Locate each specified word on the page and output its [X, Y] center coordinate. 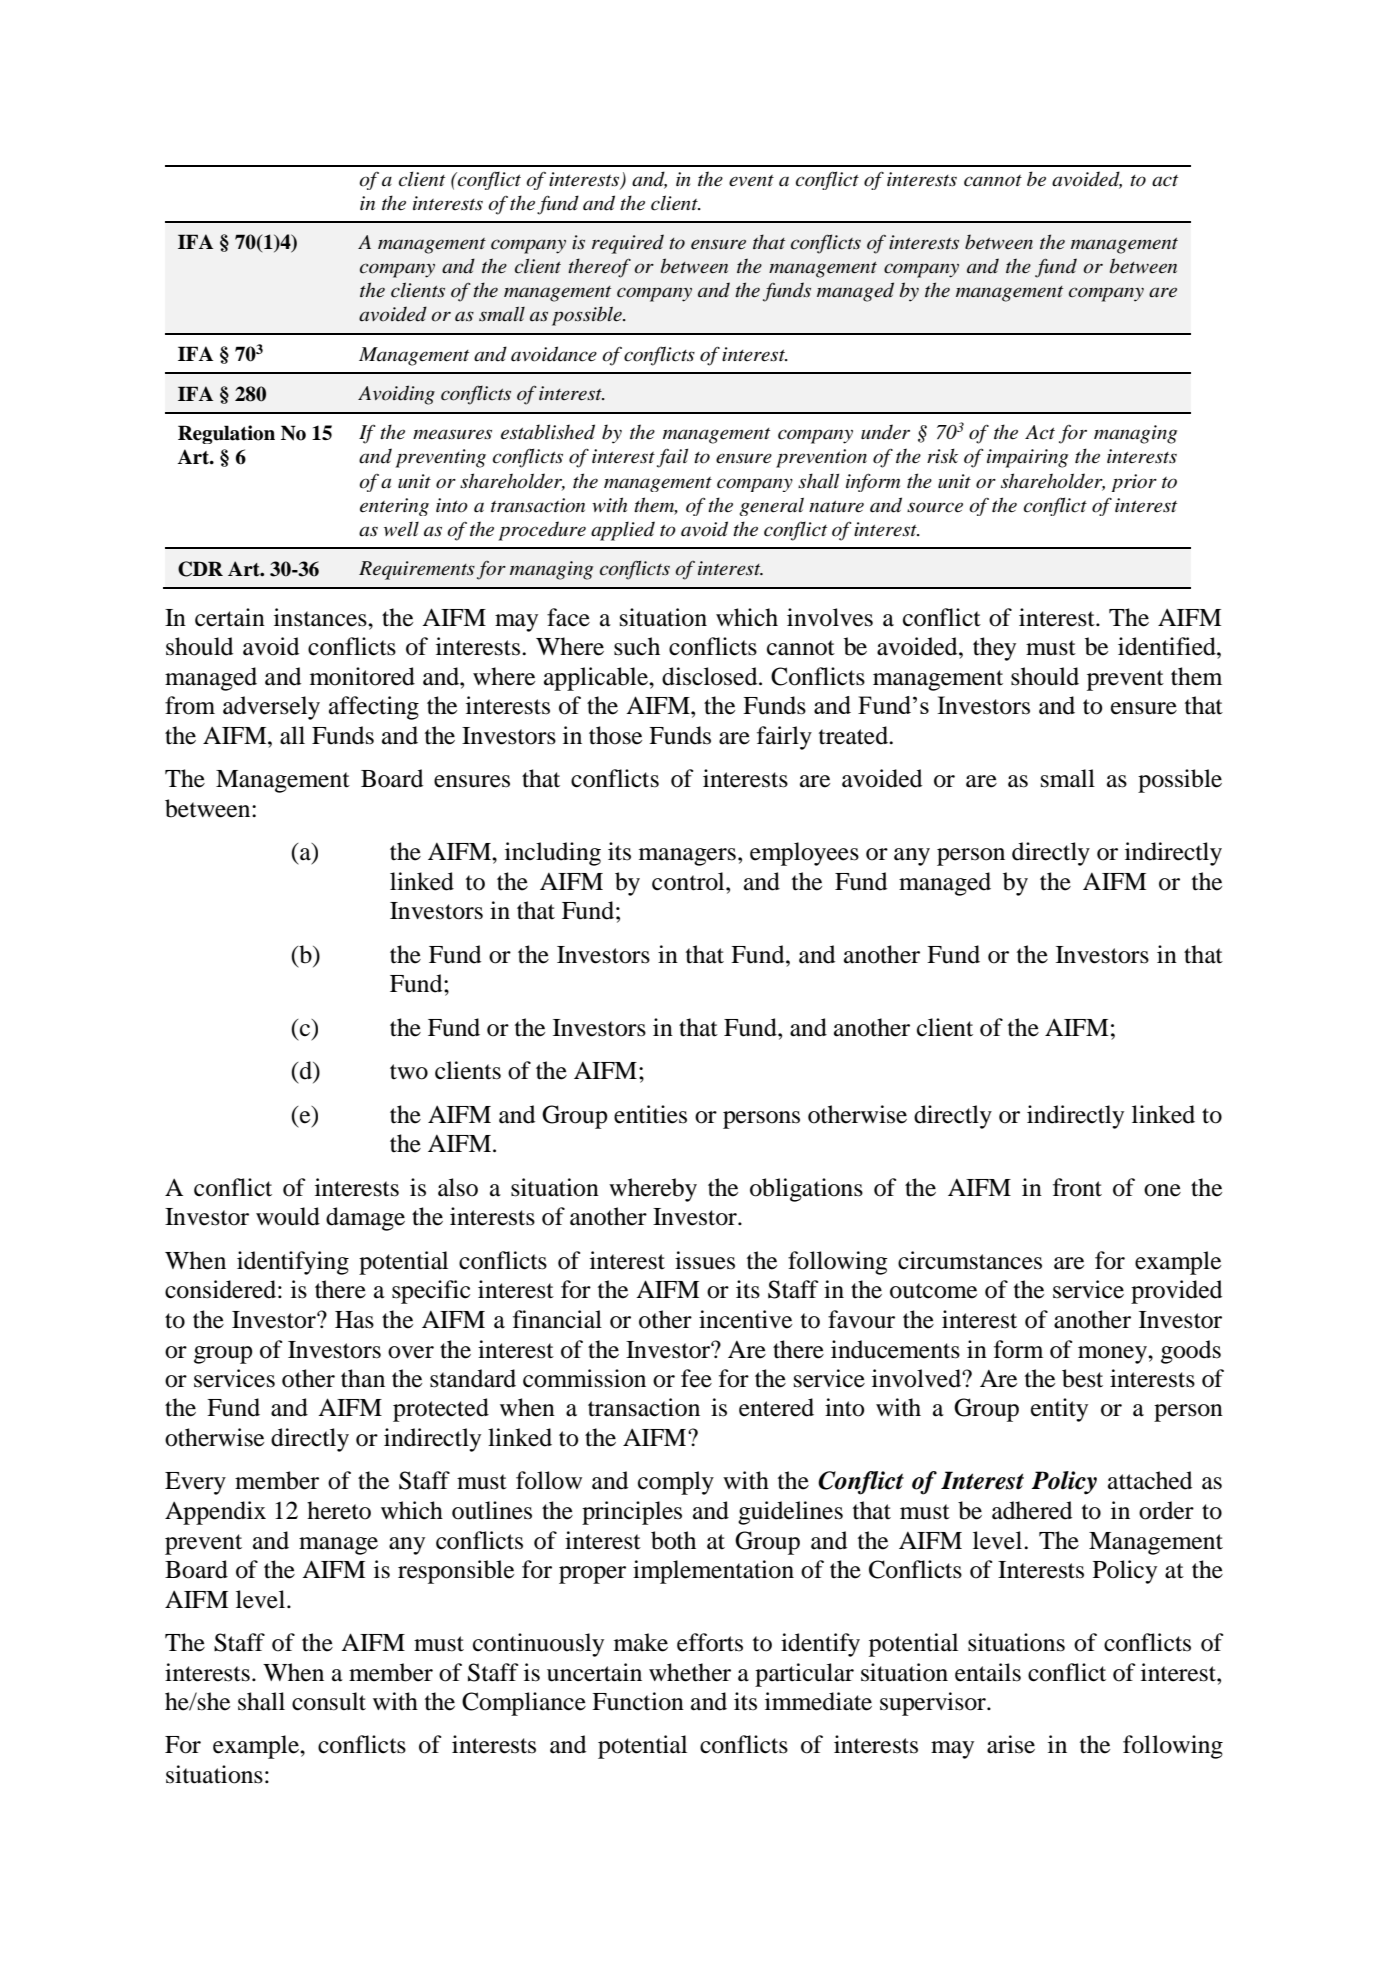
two [409, 1072]
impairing [1027, 458]
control [689, 881]
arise [1011, 1744]
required [628, 244]
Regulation [226, 434]
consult [329, 1701]
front [1077, 1187]
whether [690, 1672]
